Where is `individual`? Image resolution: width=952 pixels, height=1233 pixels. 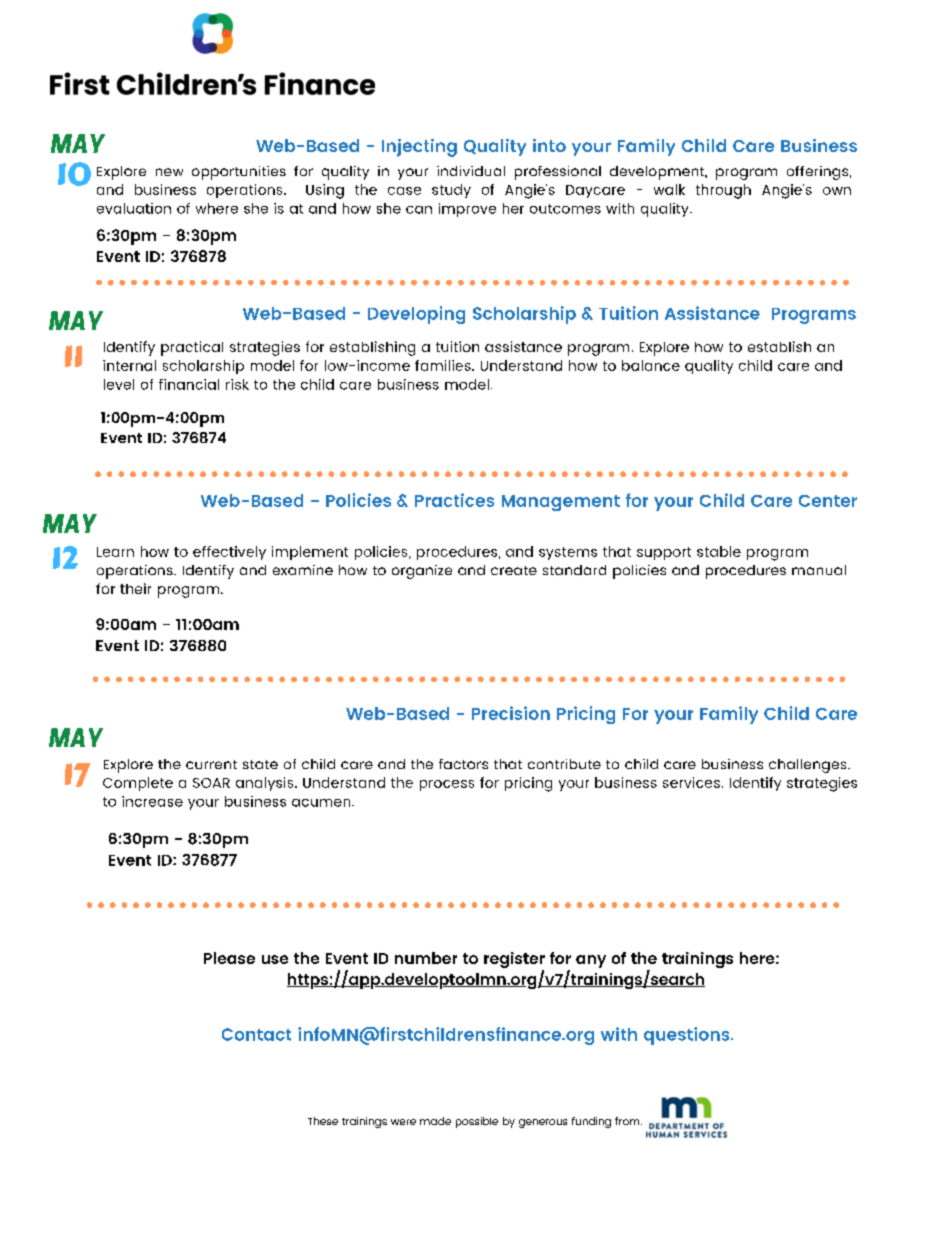 individual is located at coordinates (471, 171).
